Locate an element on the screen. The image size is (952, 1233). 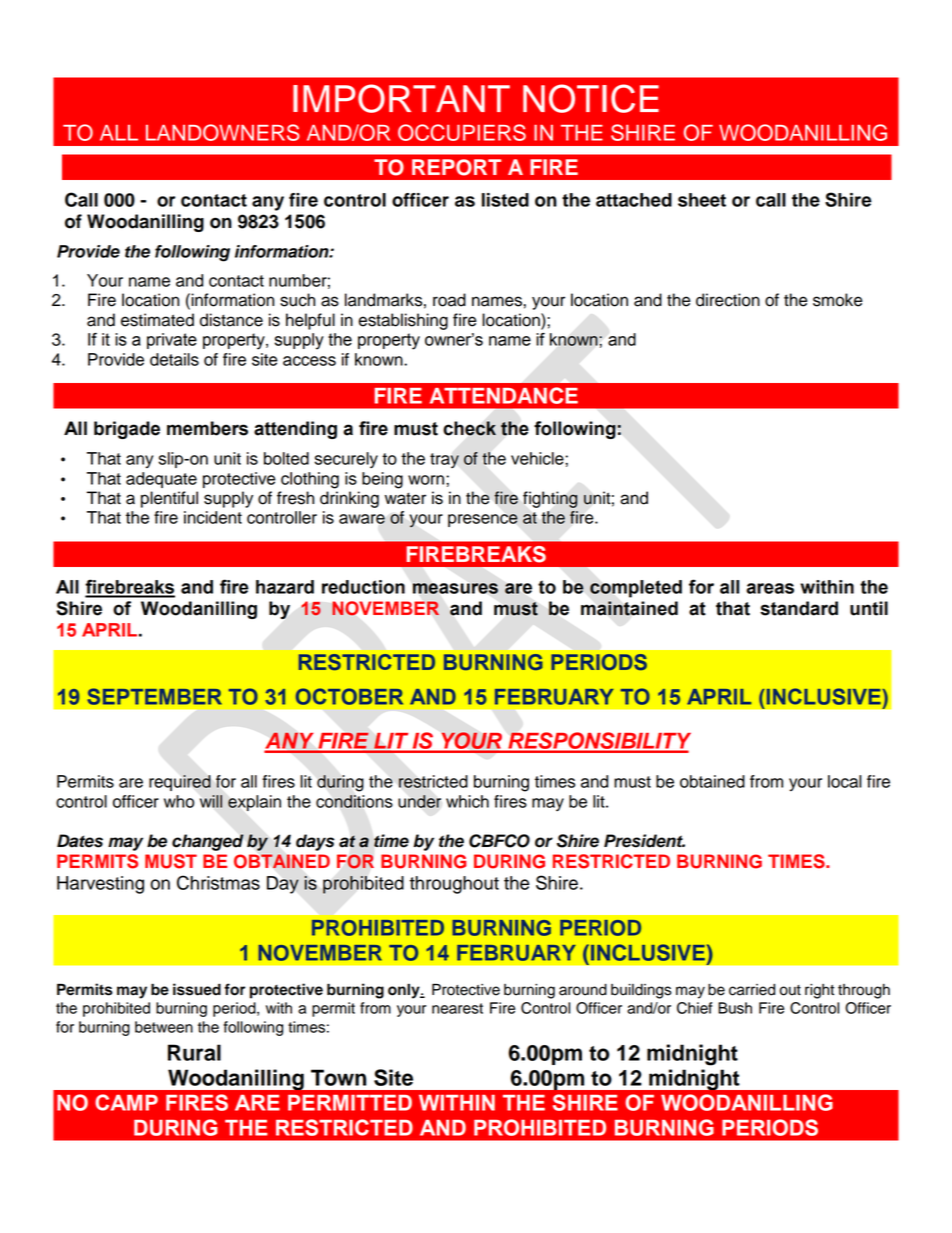
areas is located at coordinates (770, 588).
